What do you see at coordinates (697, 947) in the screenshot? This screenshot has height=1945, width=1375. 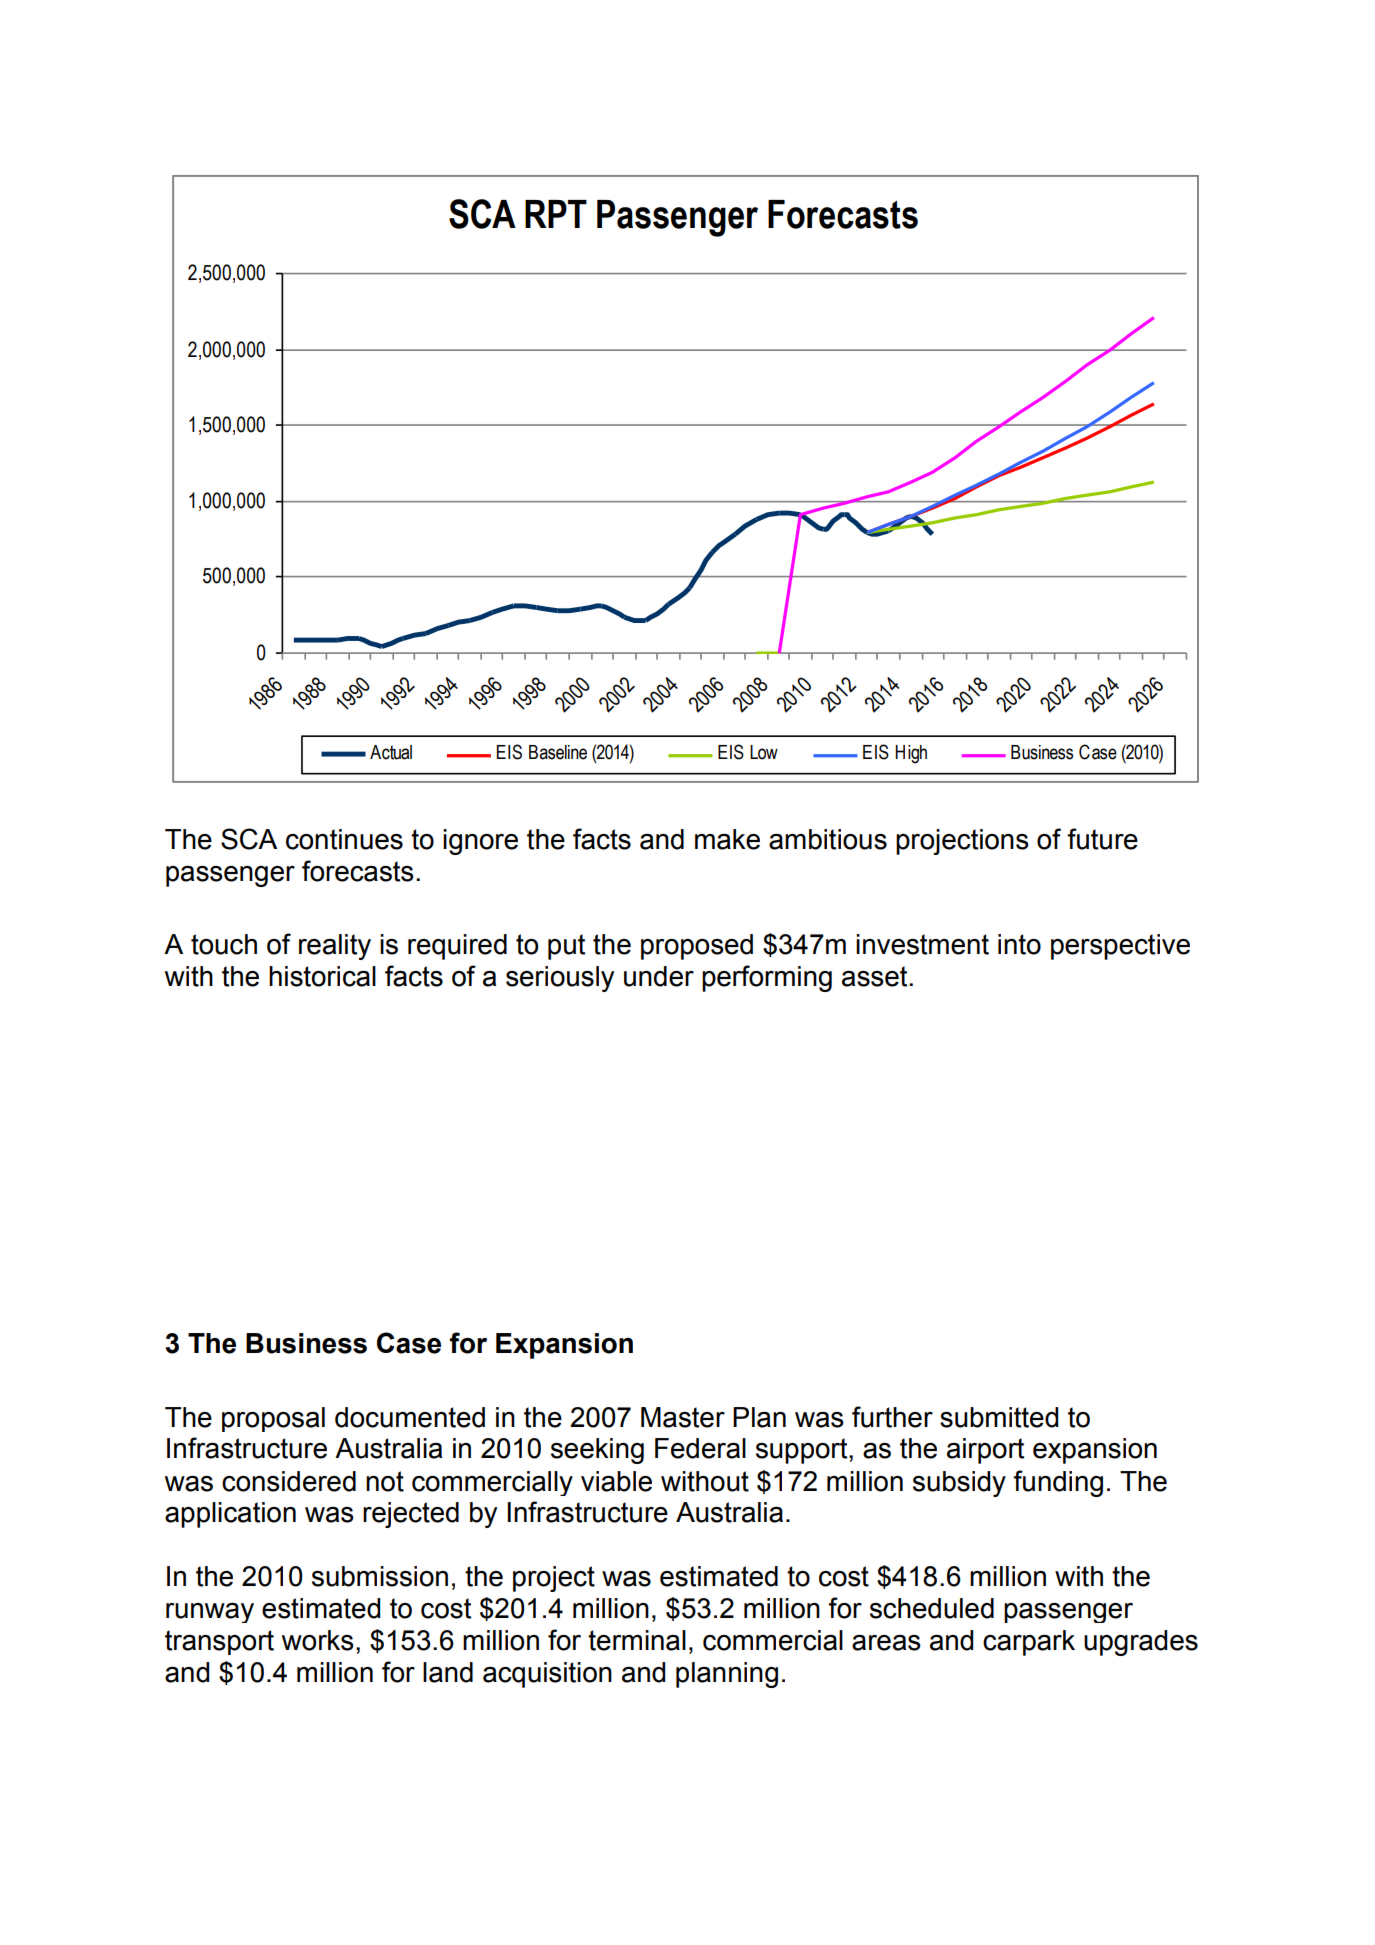 I see `proposed` at bounding box center [697, 947].
